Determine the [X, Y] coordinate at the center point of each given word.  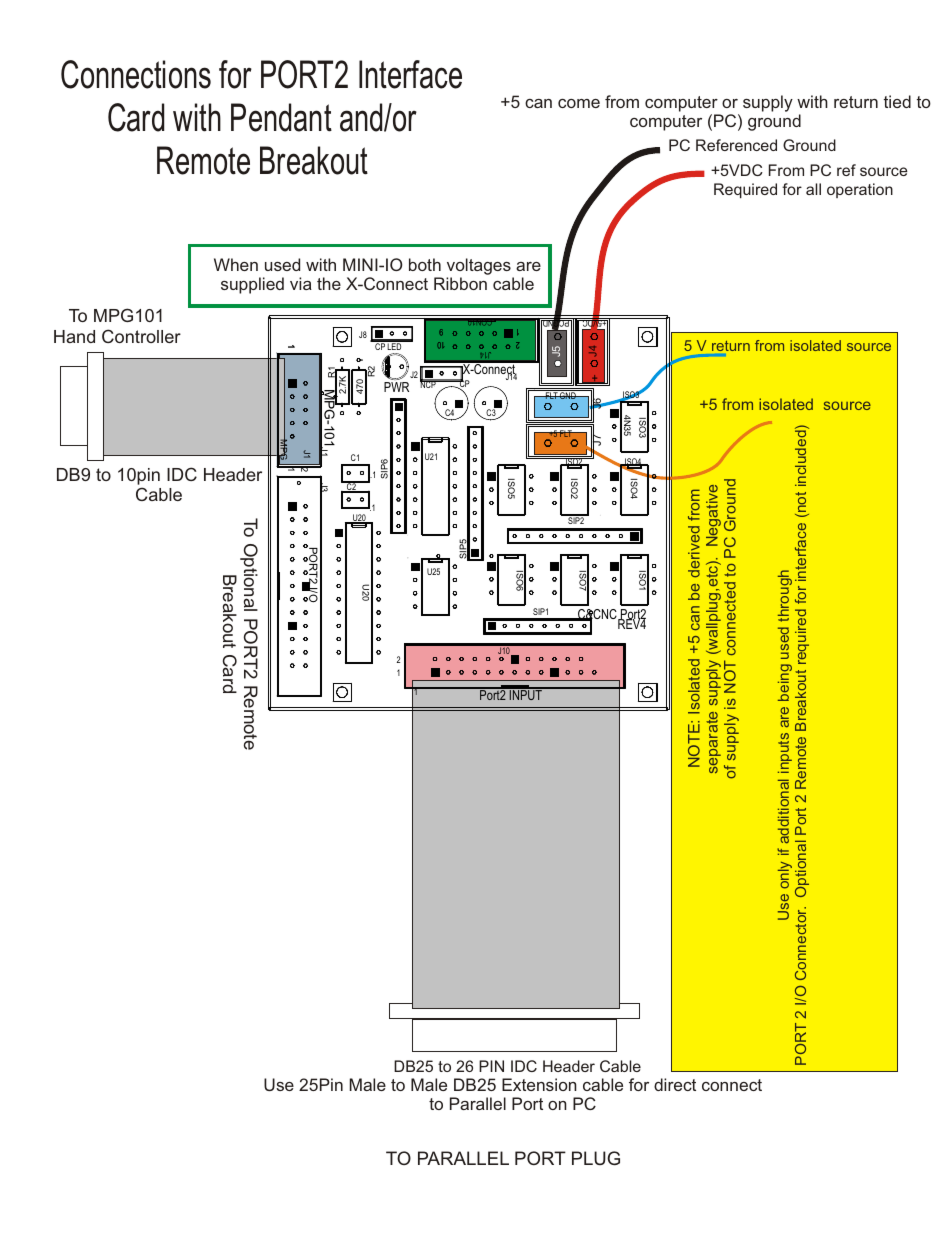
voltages [480, 268]
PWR [396, 387]
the [329, 283]
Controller [141, 336]
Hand [74, 336]
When [236, 264]
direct [675, 1084]
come [579, 103]
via [301, 283]
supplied [252, 285]
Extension [539, 1084]
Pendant [281, 117]
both [425, 264]
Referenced [736, 145]
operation [860, 190]
